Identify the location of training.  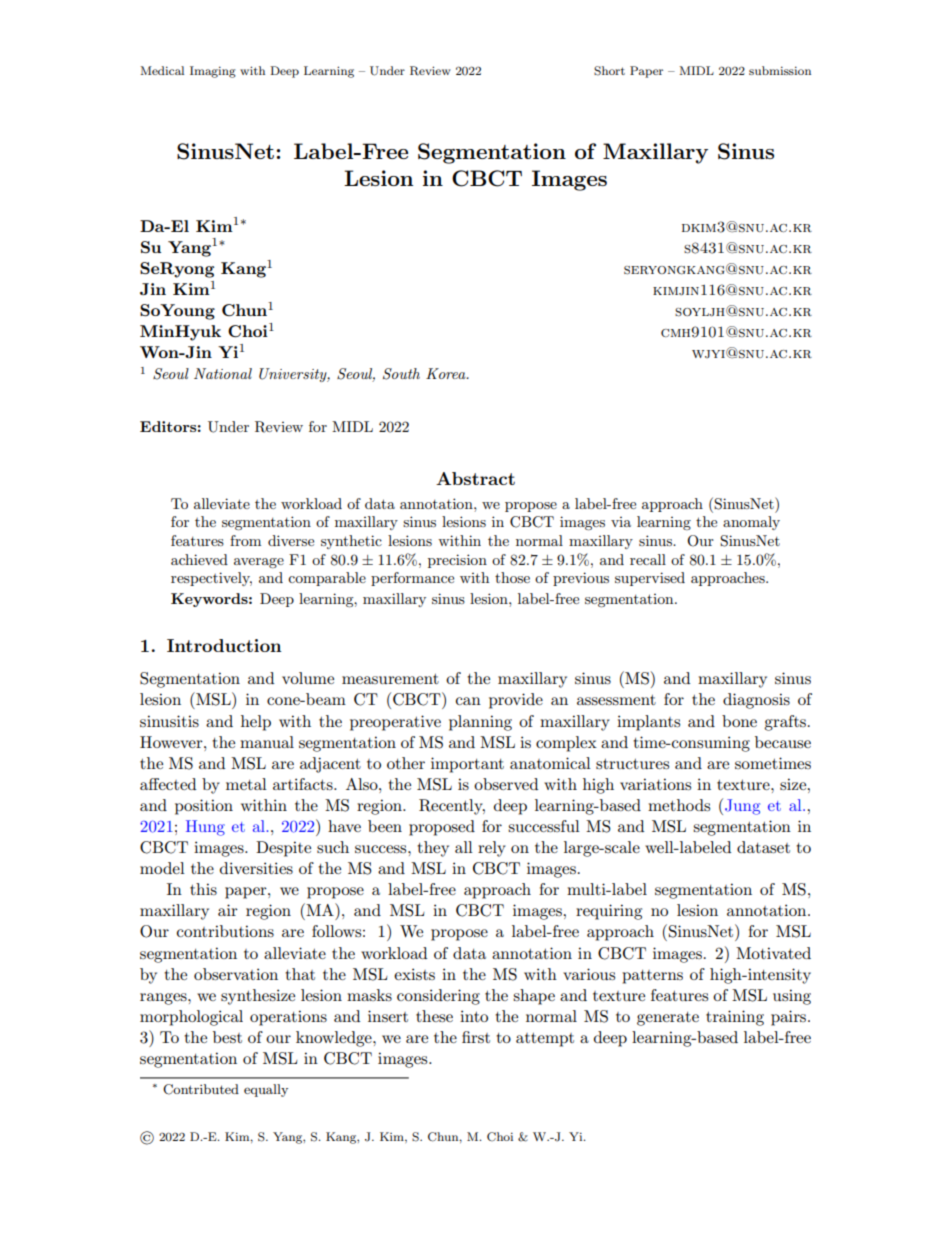
(735, 1018).
